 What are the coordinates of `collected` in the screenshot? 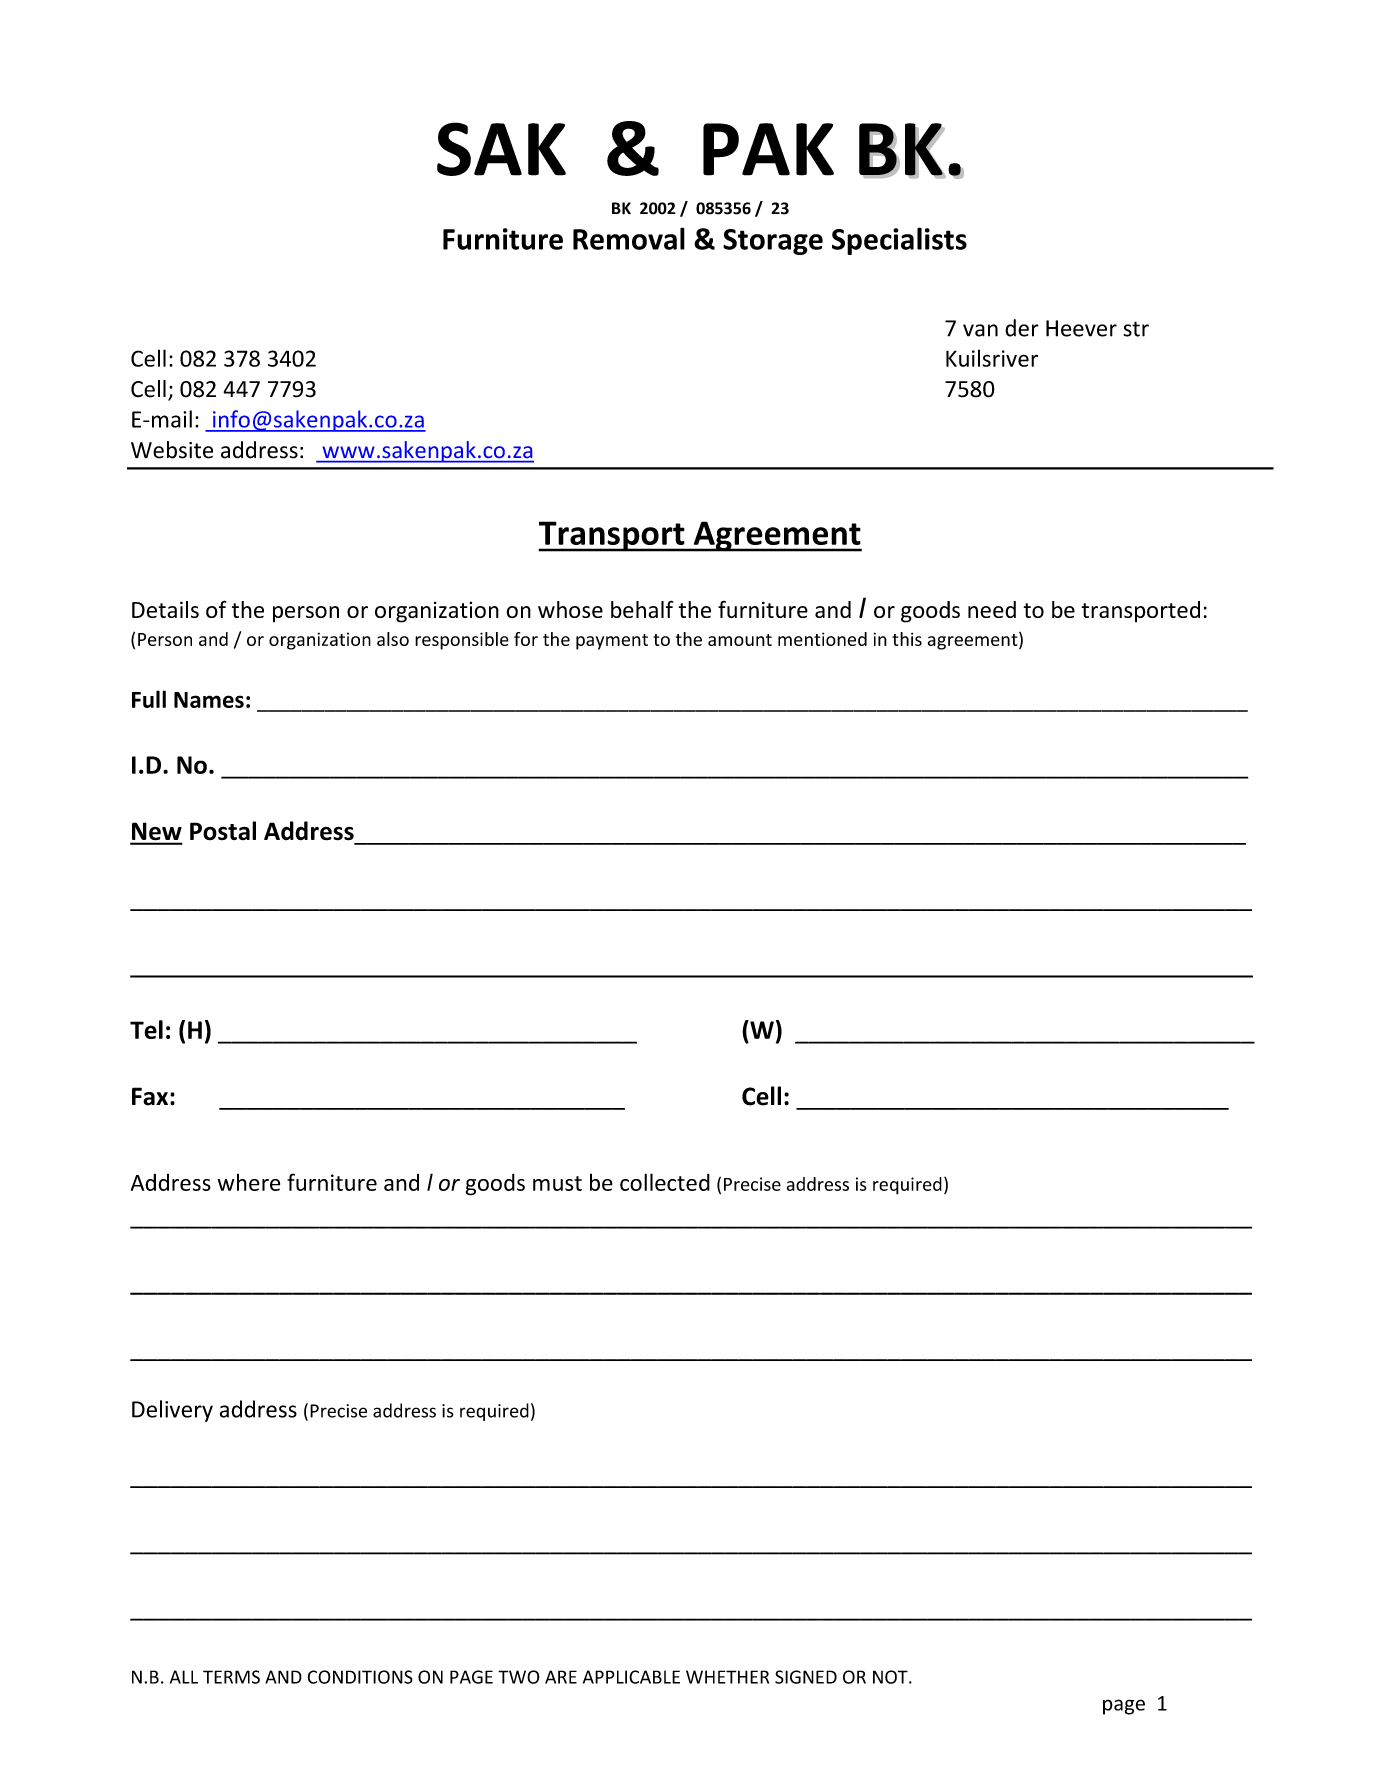 It's located at (665, 1182).
